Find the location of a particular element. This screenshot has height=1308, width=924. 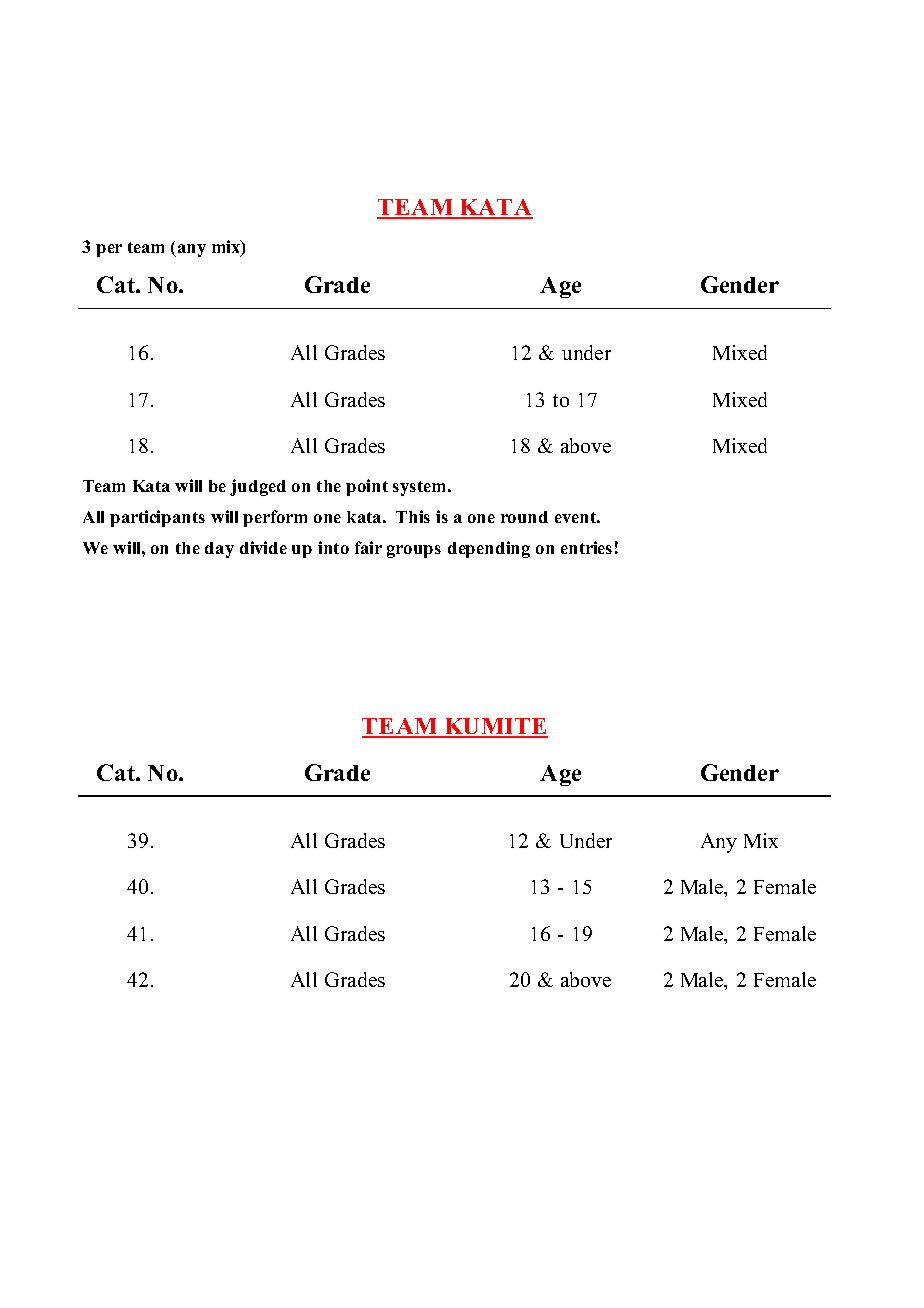

participants is located at coordinates (157, 518).
